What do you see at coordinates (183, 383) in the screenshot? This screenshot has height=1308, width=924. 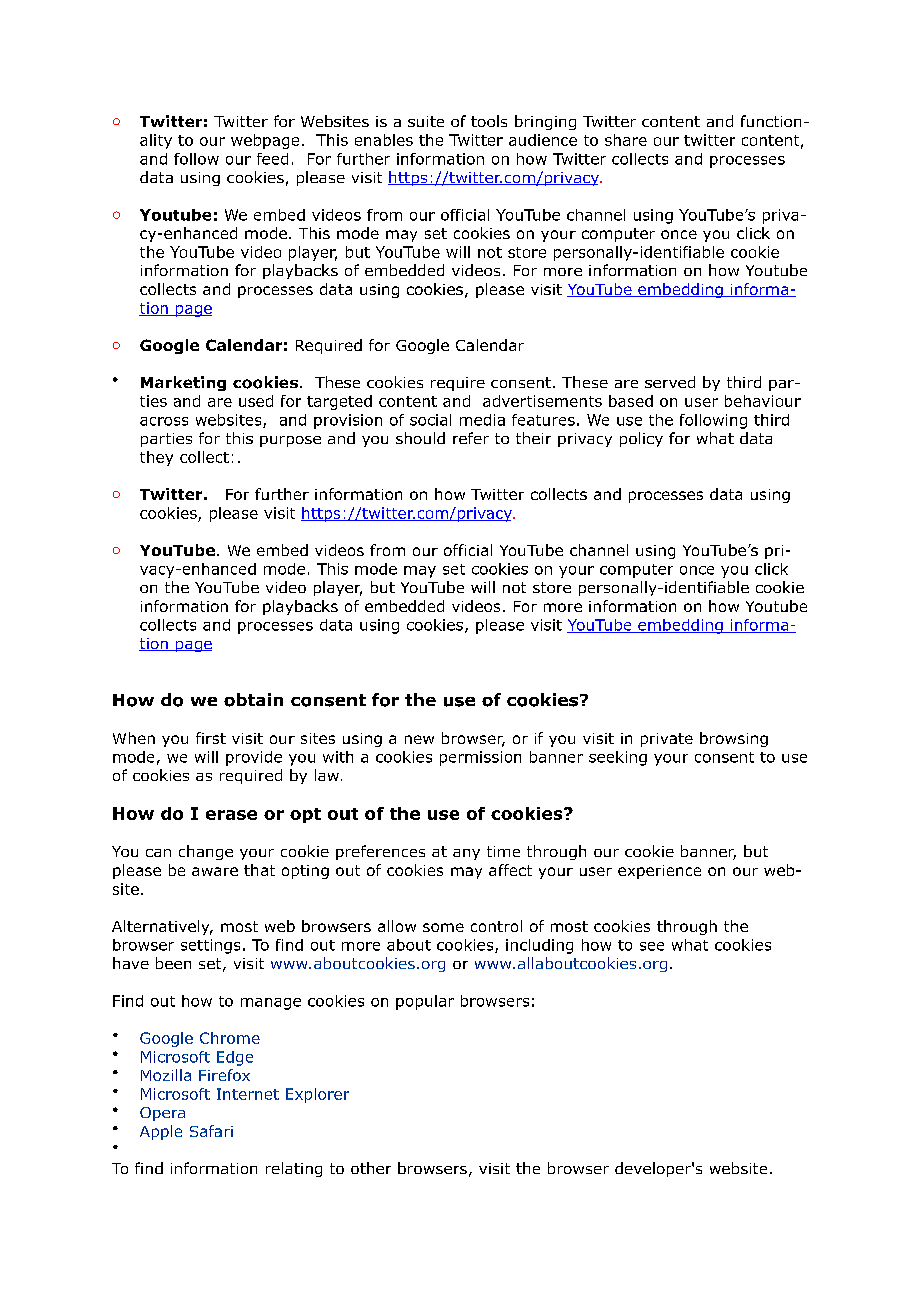 I see `Marketing` at bounding box center [183, 383].
